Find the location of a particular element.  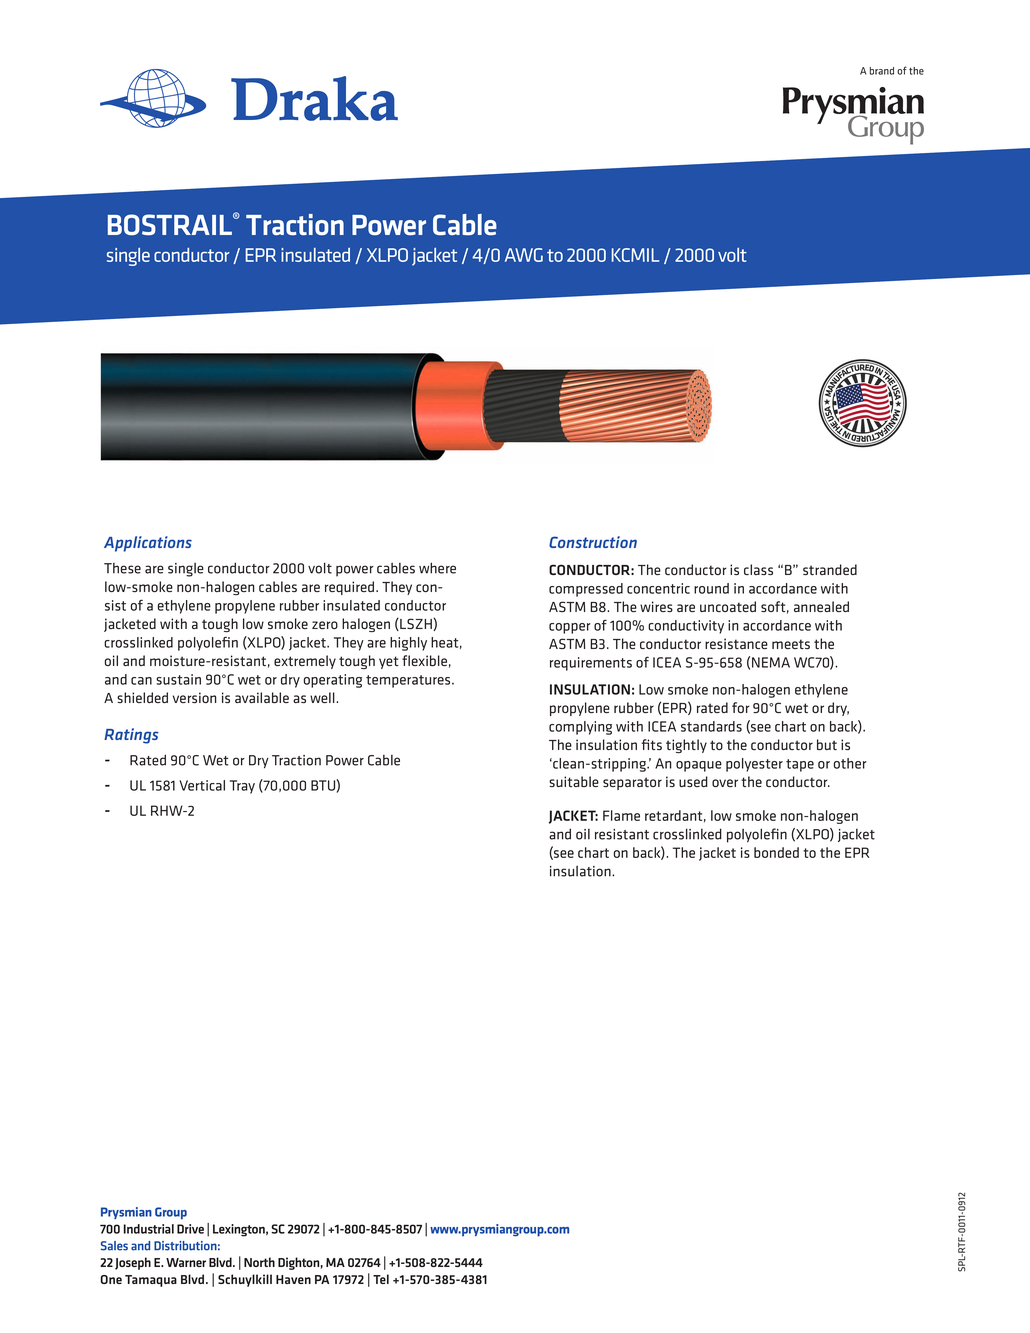

Haven is located at coordinates (293, 1279).
